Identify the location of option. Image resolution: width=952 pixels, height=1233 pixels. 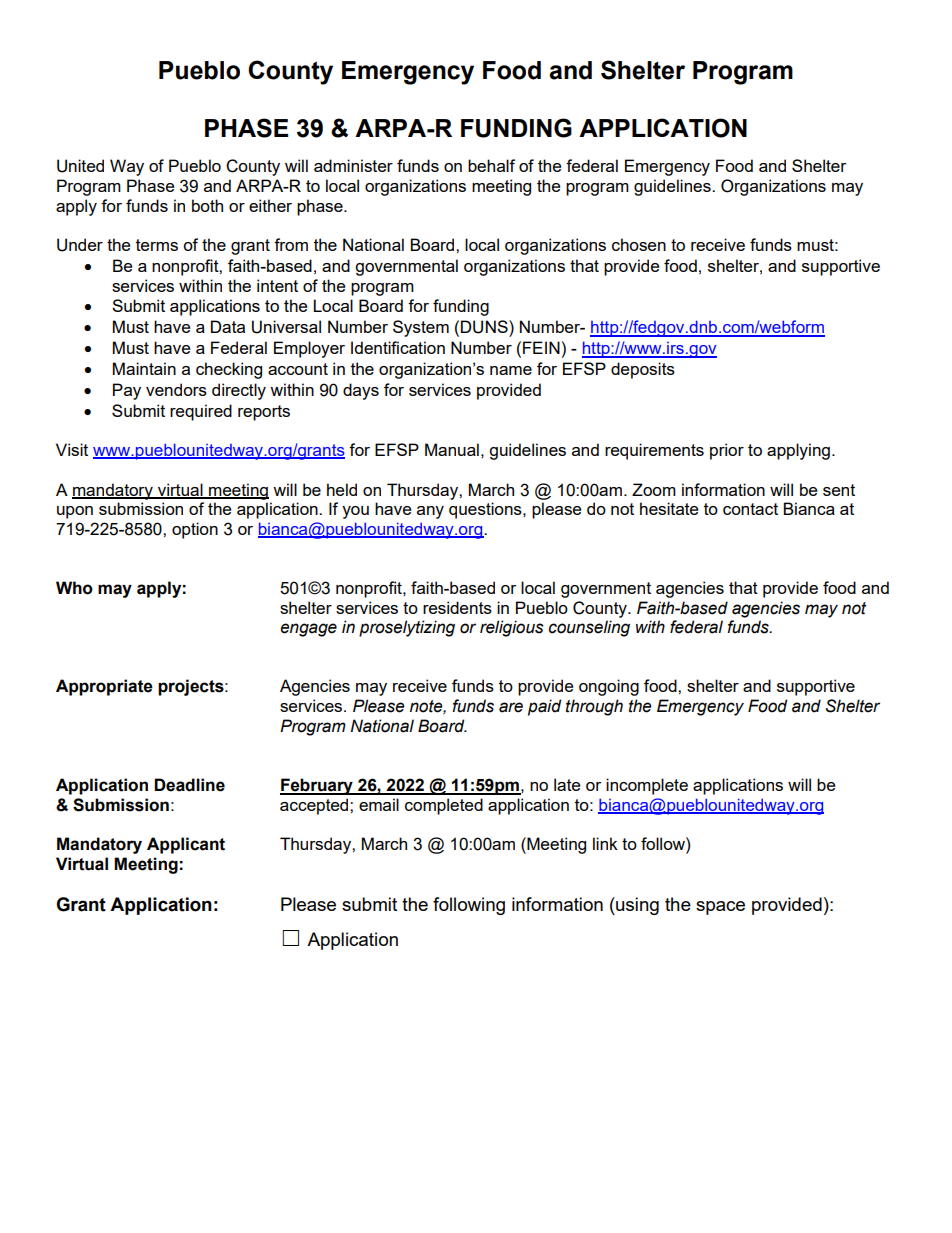
(195, 530).
